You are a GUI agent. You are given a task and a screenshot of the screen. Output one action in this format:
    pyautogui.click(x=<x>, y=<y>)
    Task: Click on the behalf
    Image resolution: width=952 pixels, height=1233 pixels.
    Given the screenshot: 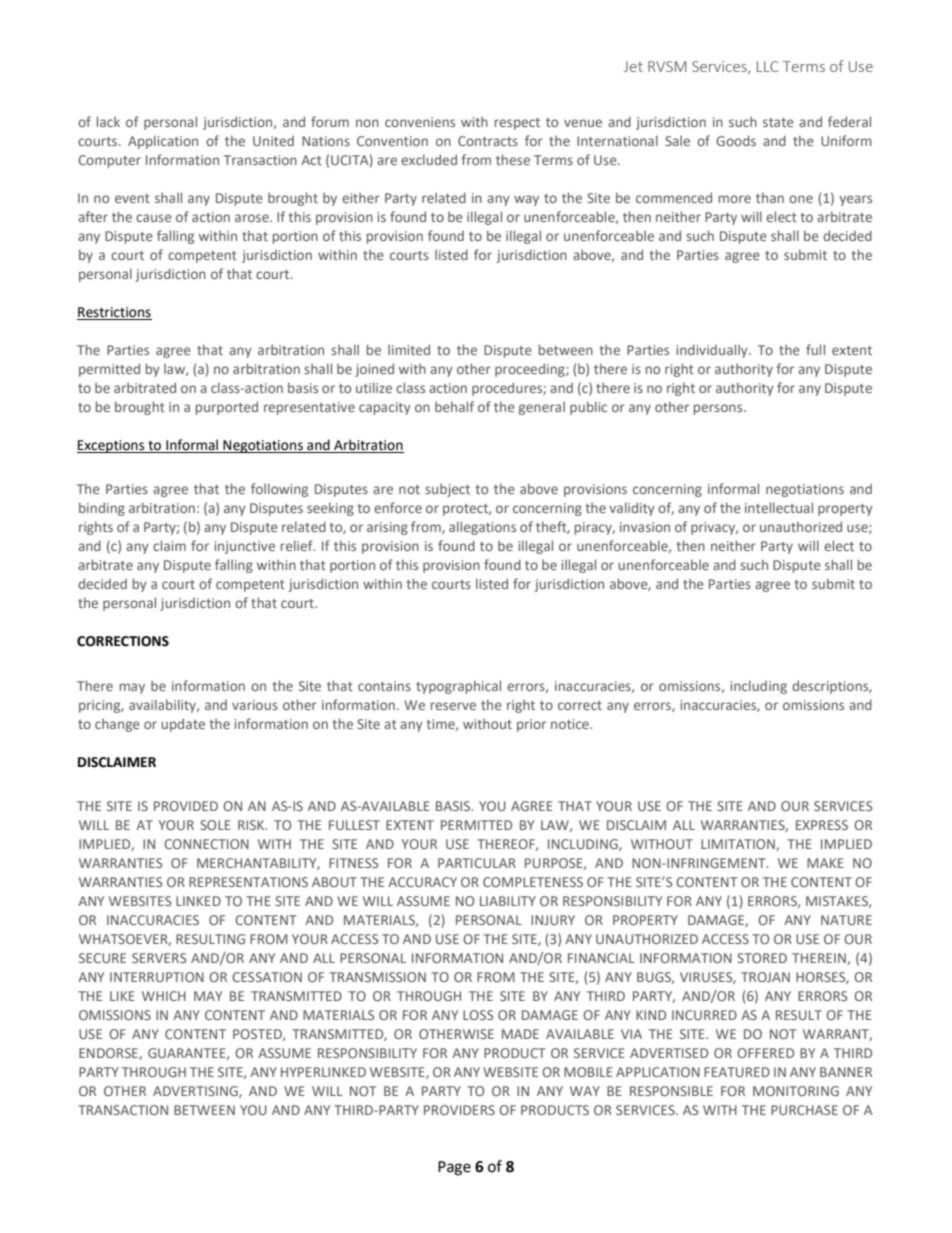 What is the action you would take?
    pyautogui.click(x=454, y=406)
